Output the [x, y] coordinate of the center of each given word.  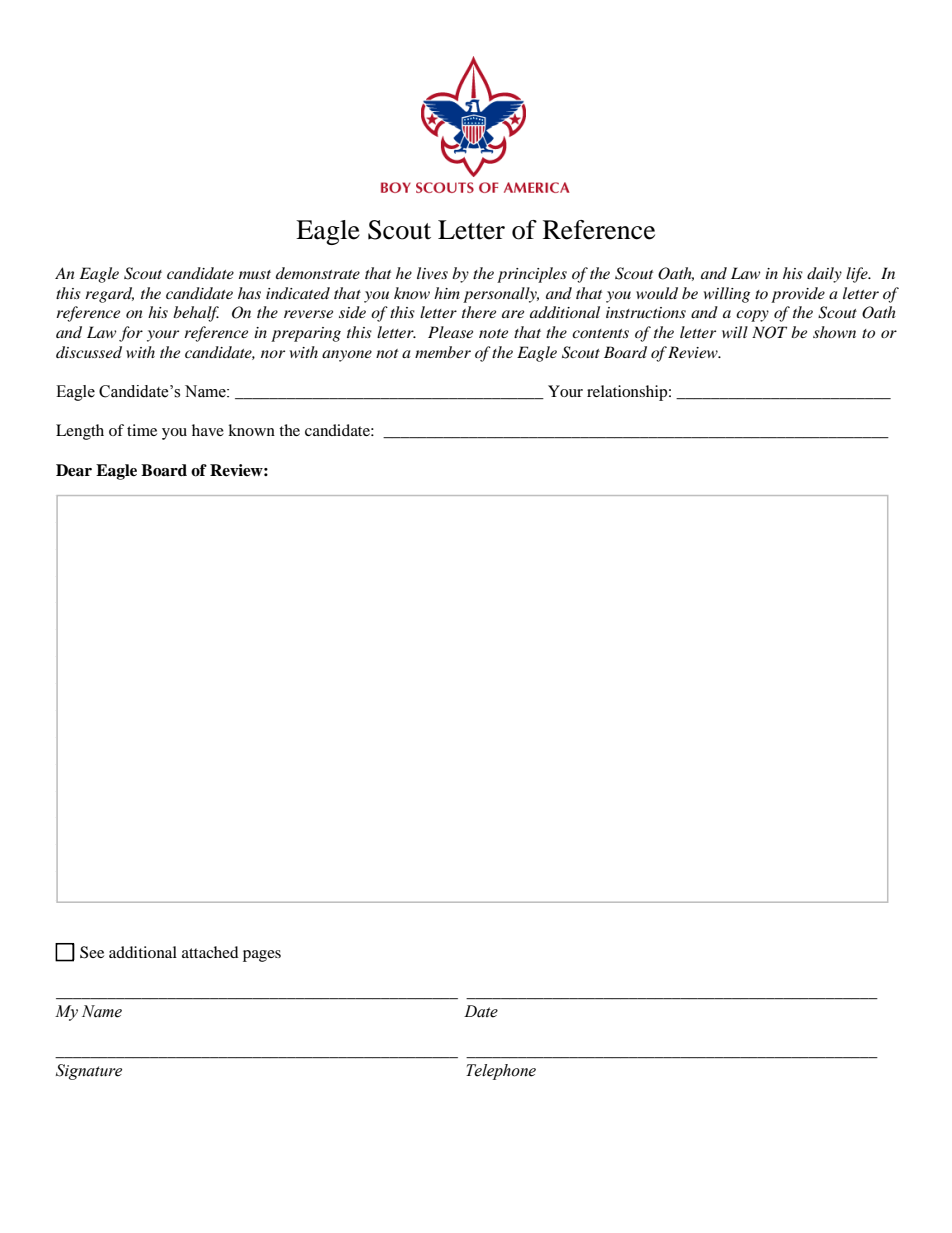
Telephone [501, 1072]
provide [798, 295]
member [443, 352]
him [447, 293]
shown [834, 332]
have [208, 430]
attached [210, 952]
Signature [89, 1072]
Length [80, 432]
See [92, 952]
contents [600, 333]
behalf [196, 314]
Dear [74, 470]
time [142, 430]
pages [262, 956]
